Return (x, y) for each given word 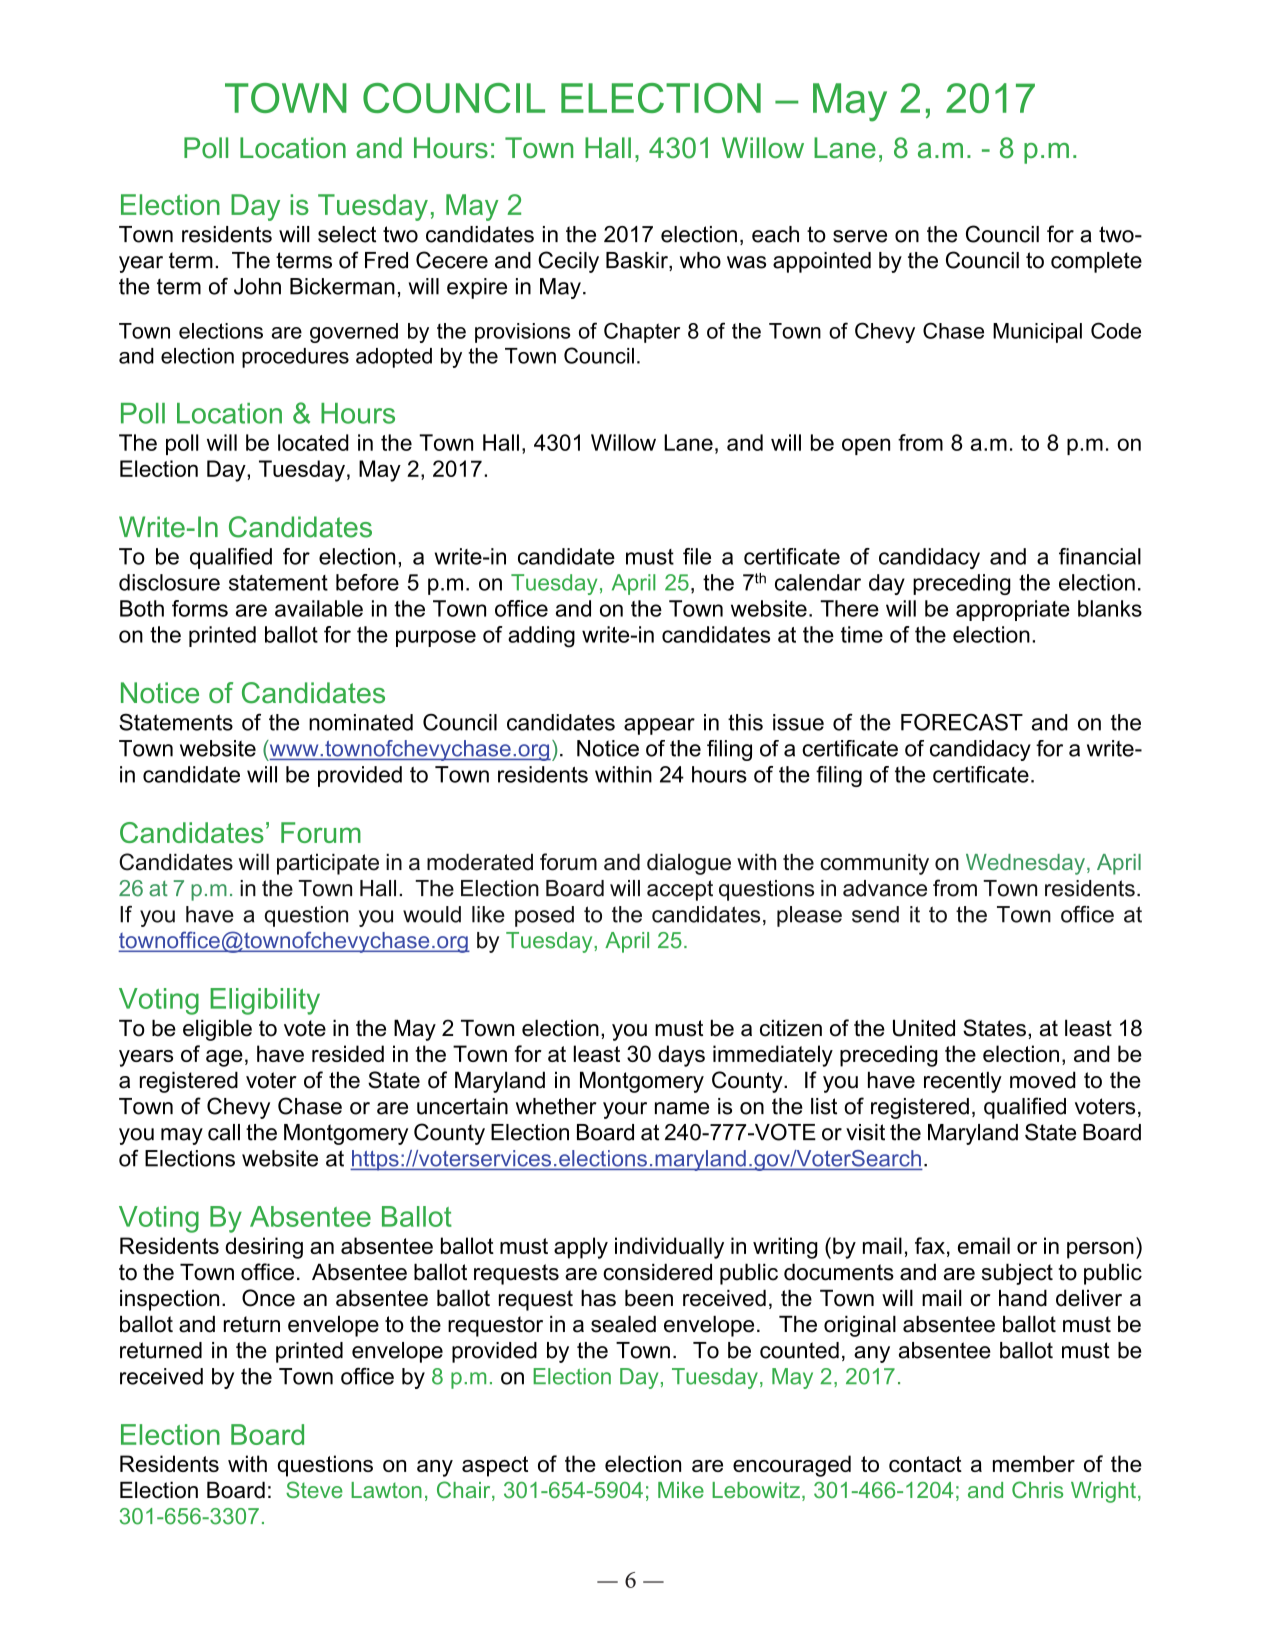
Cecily (568, 262)
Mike (681, 1490)
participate (328, 864)
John (257, 286)
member (1034, 1463)
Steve (314, 1489)
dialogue (689, 864)
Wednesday (1025, 864)
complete (1096, 262)
